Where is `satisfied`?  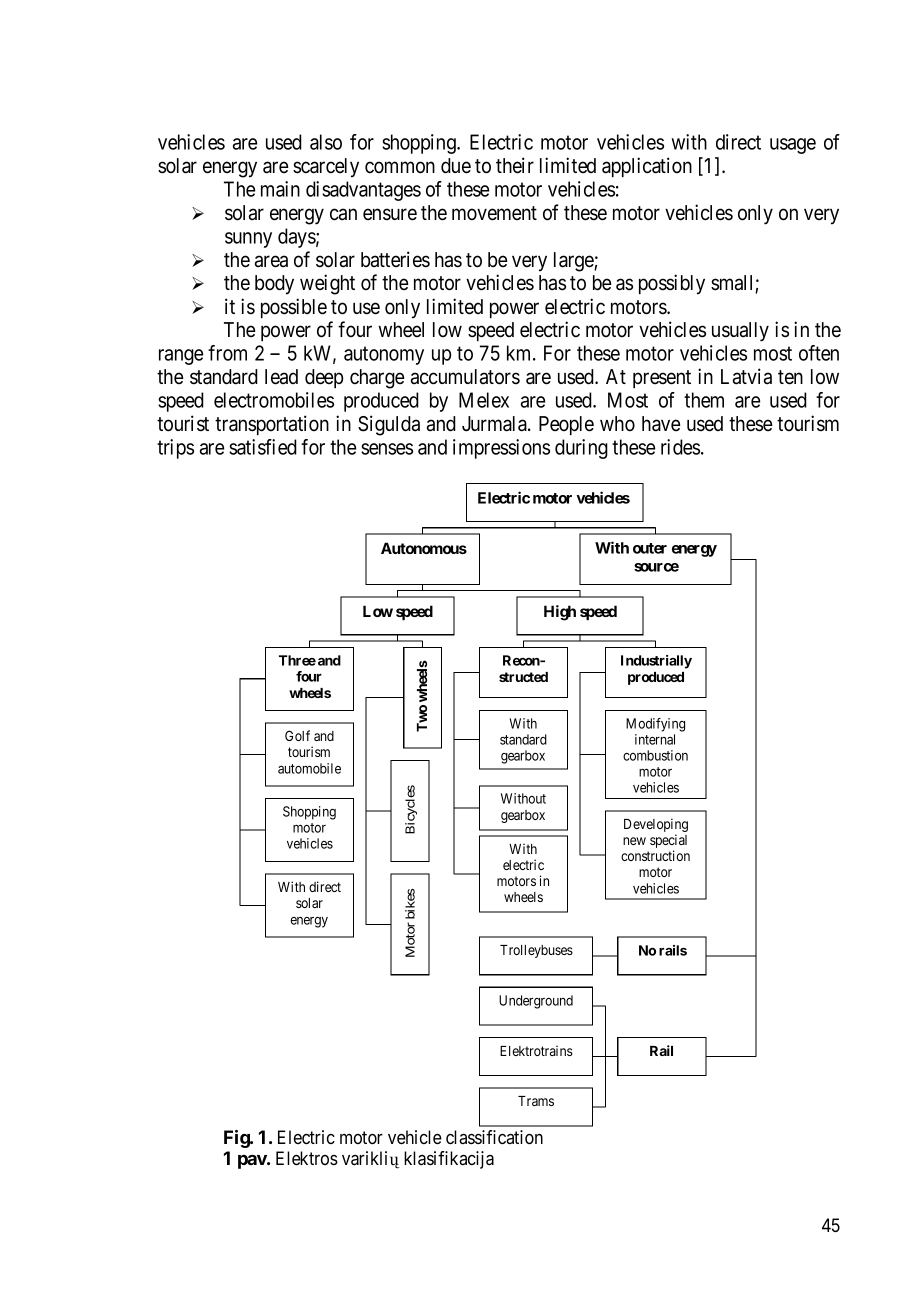 satisfied is located at coordinates (263, 447).
